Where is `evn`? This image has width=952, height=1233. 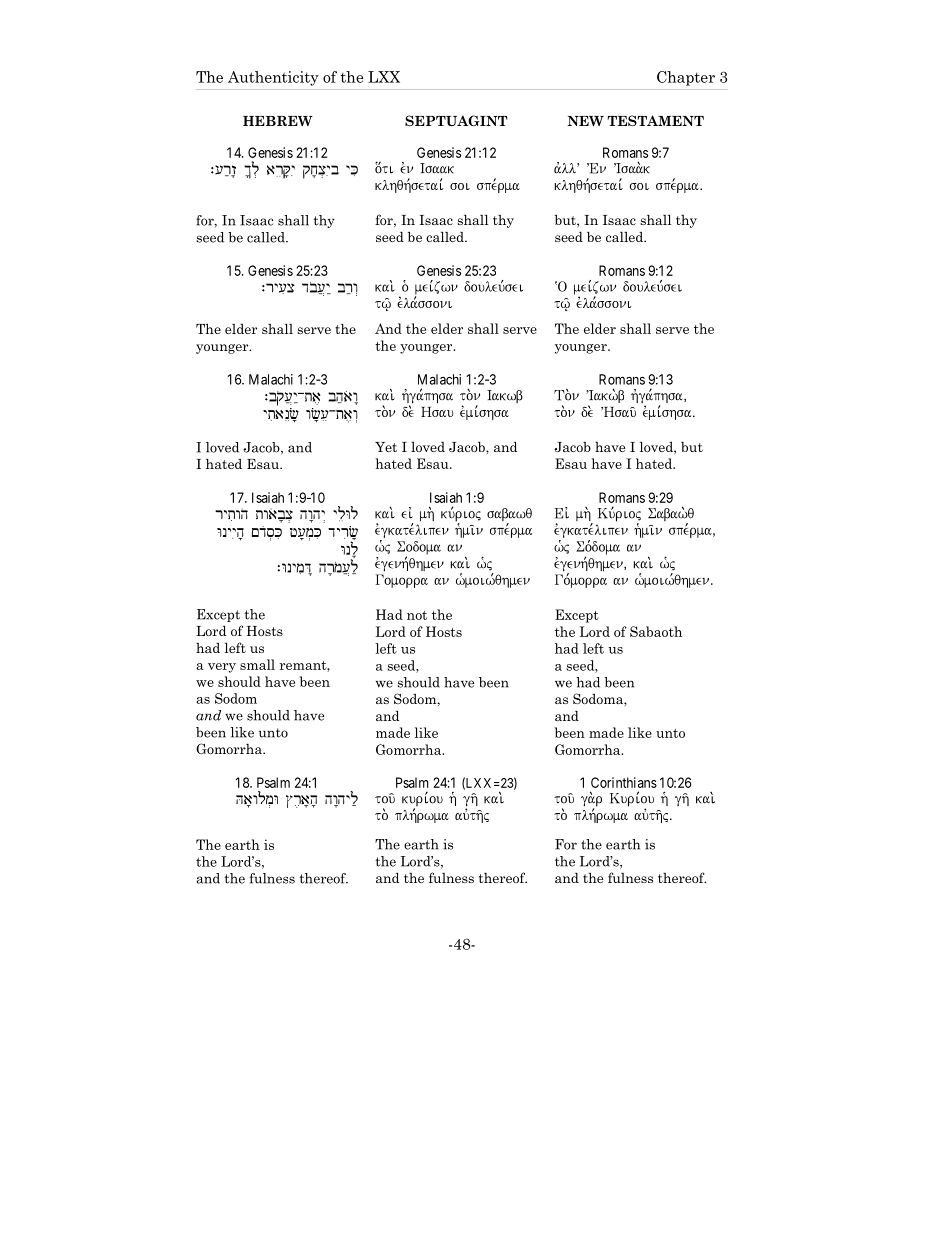
evn is located at coordinates (406, 168).
